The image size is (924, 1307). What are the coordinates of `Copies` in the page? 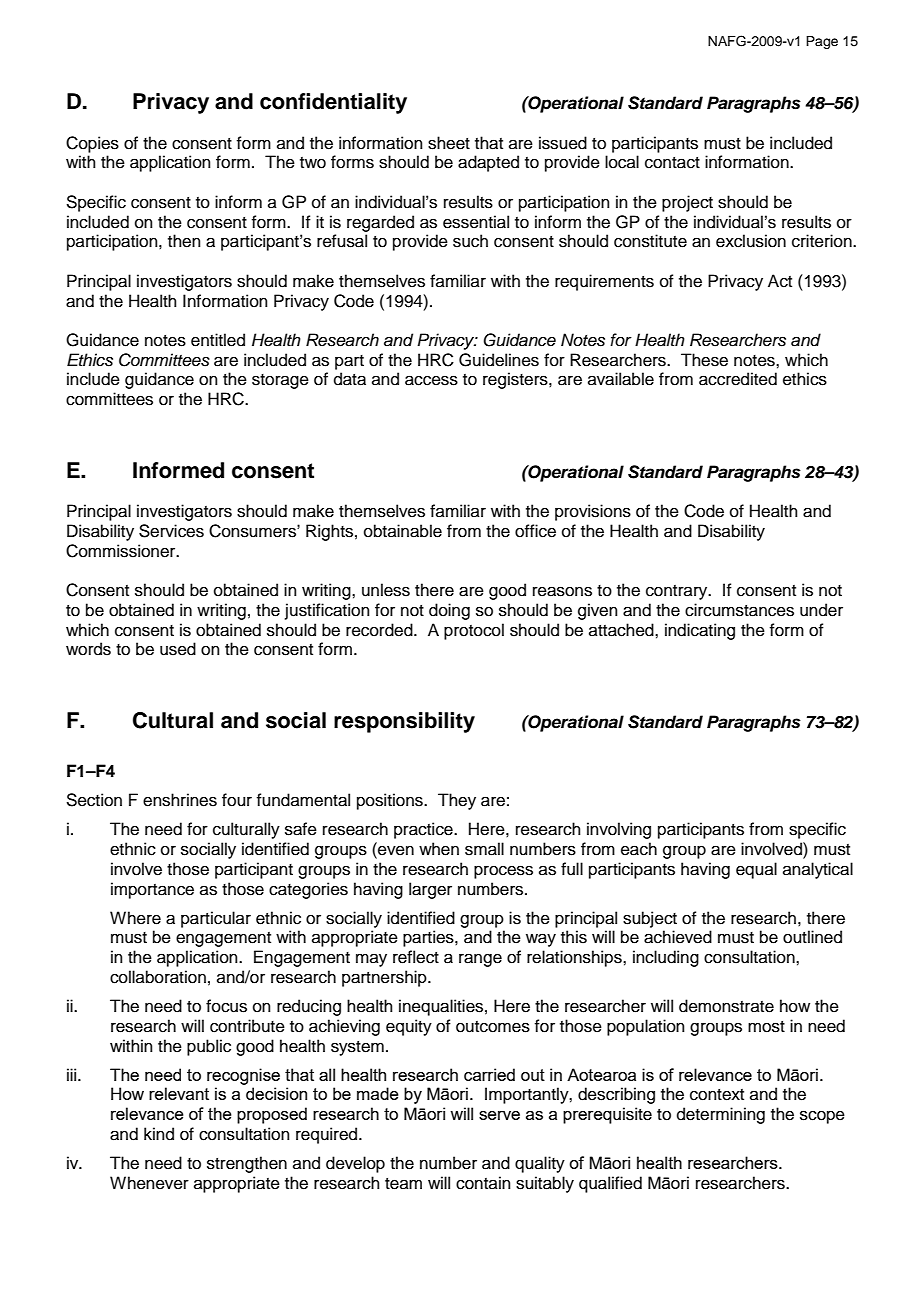 It's located at (92, 144).
